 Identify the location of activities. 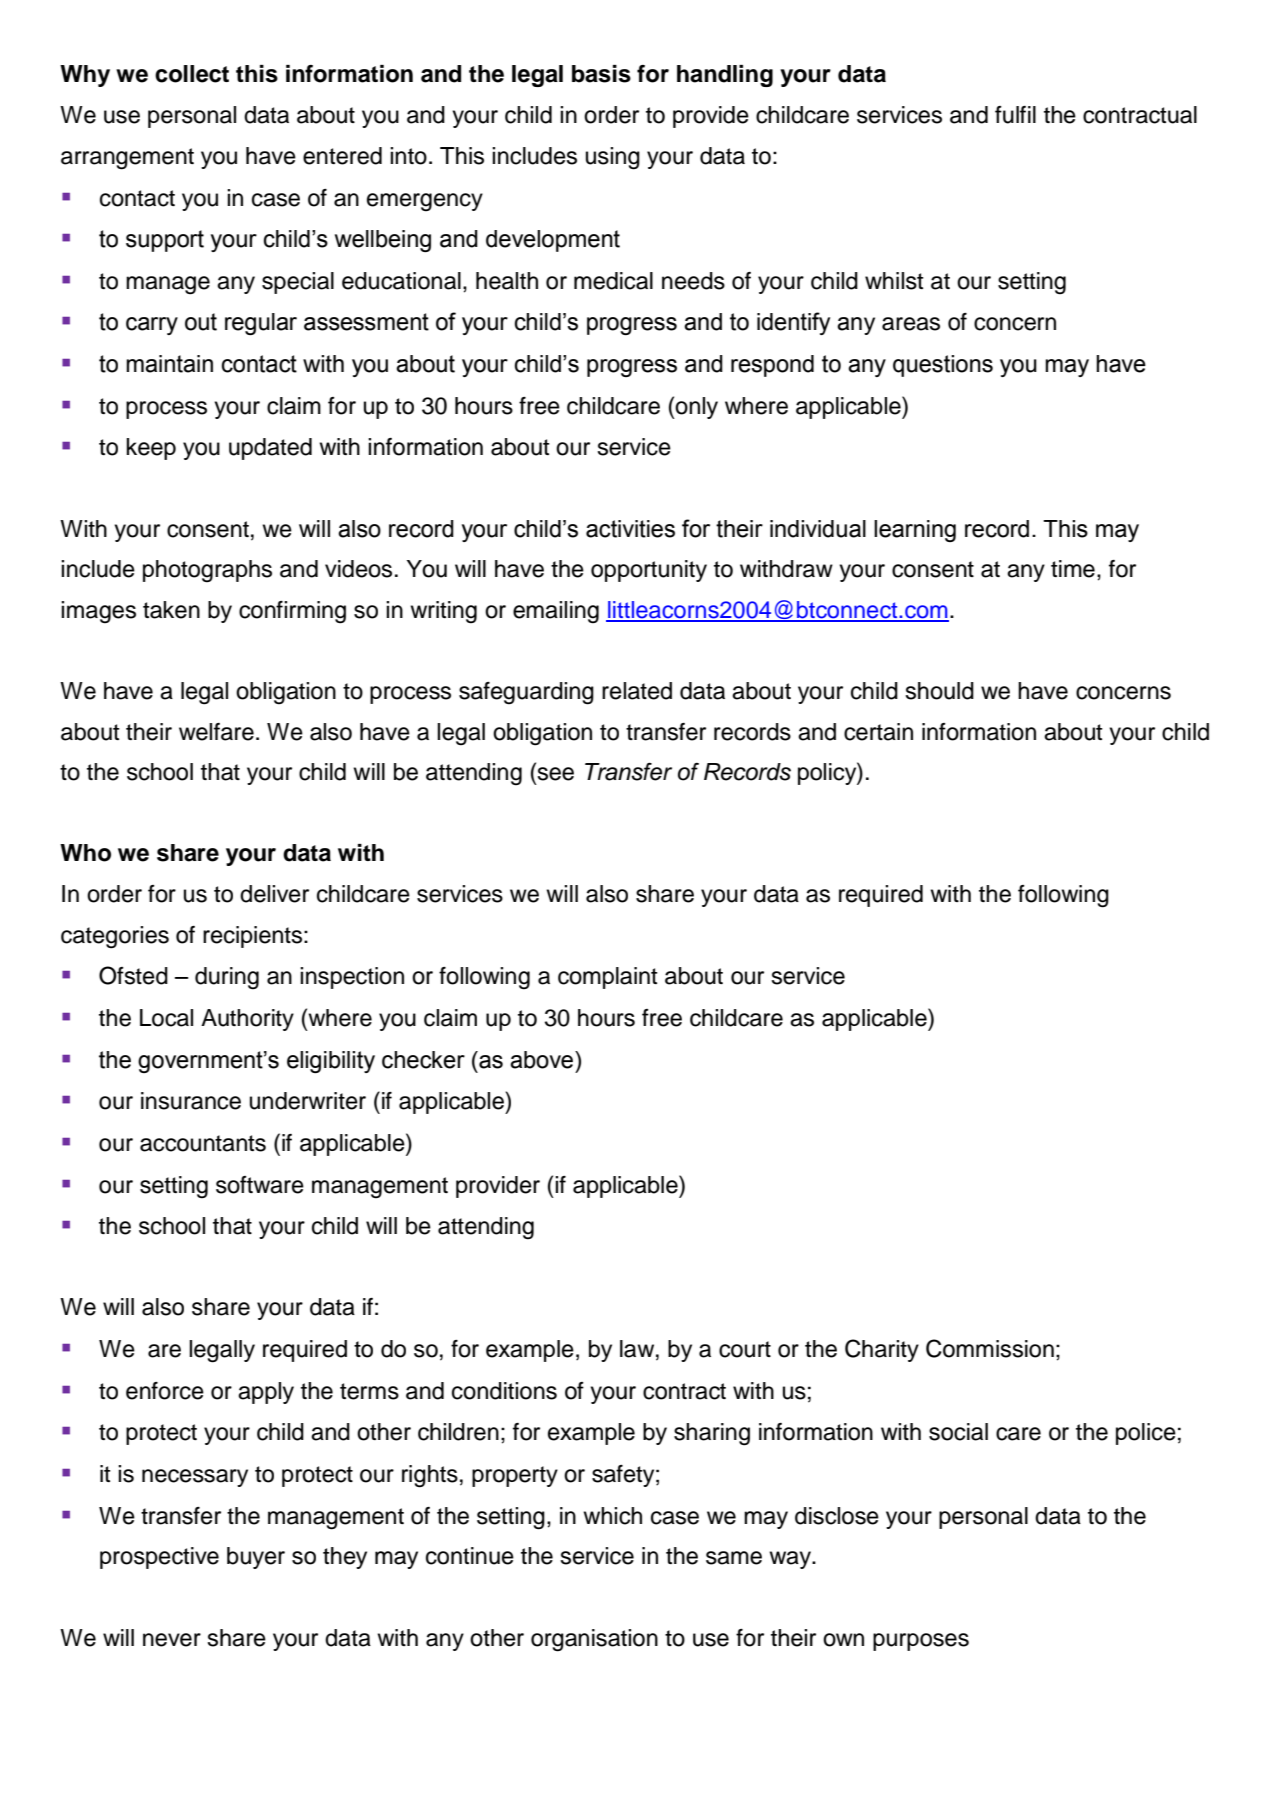
(630, 529).
